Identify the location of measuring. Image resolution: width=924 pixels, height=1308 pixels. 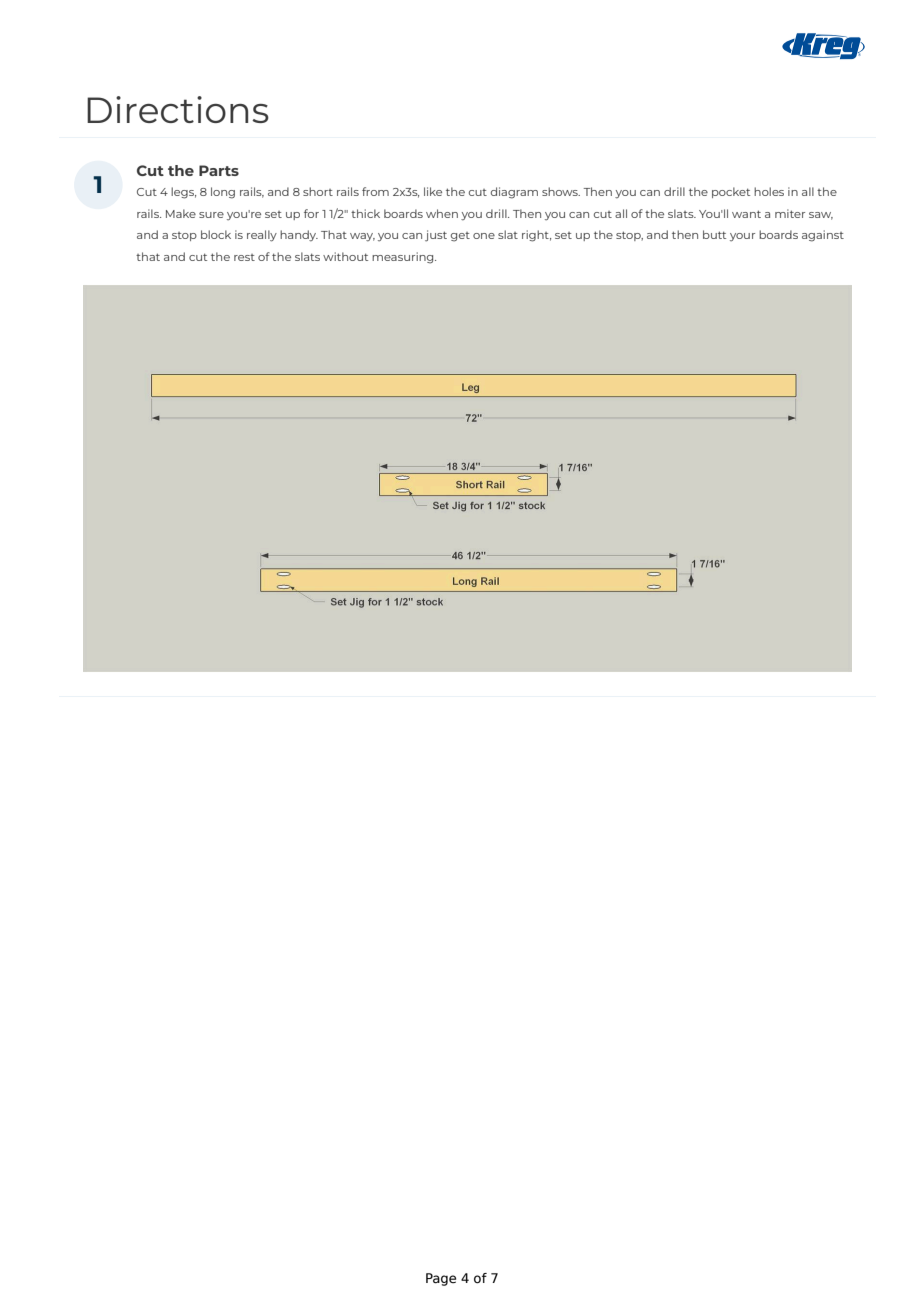
(404, 258).
